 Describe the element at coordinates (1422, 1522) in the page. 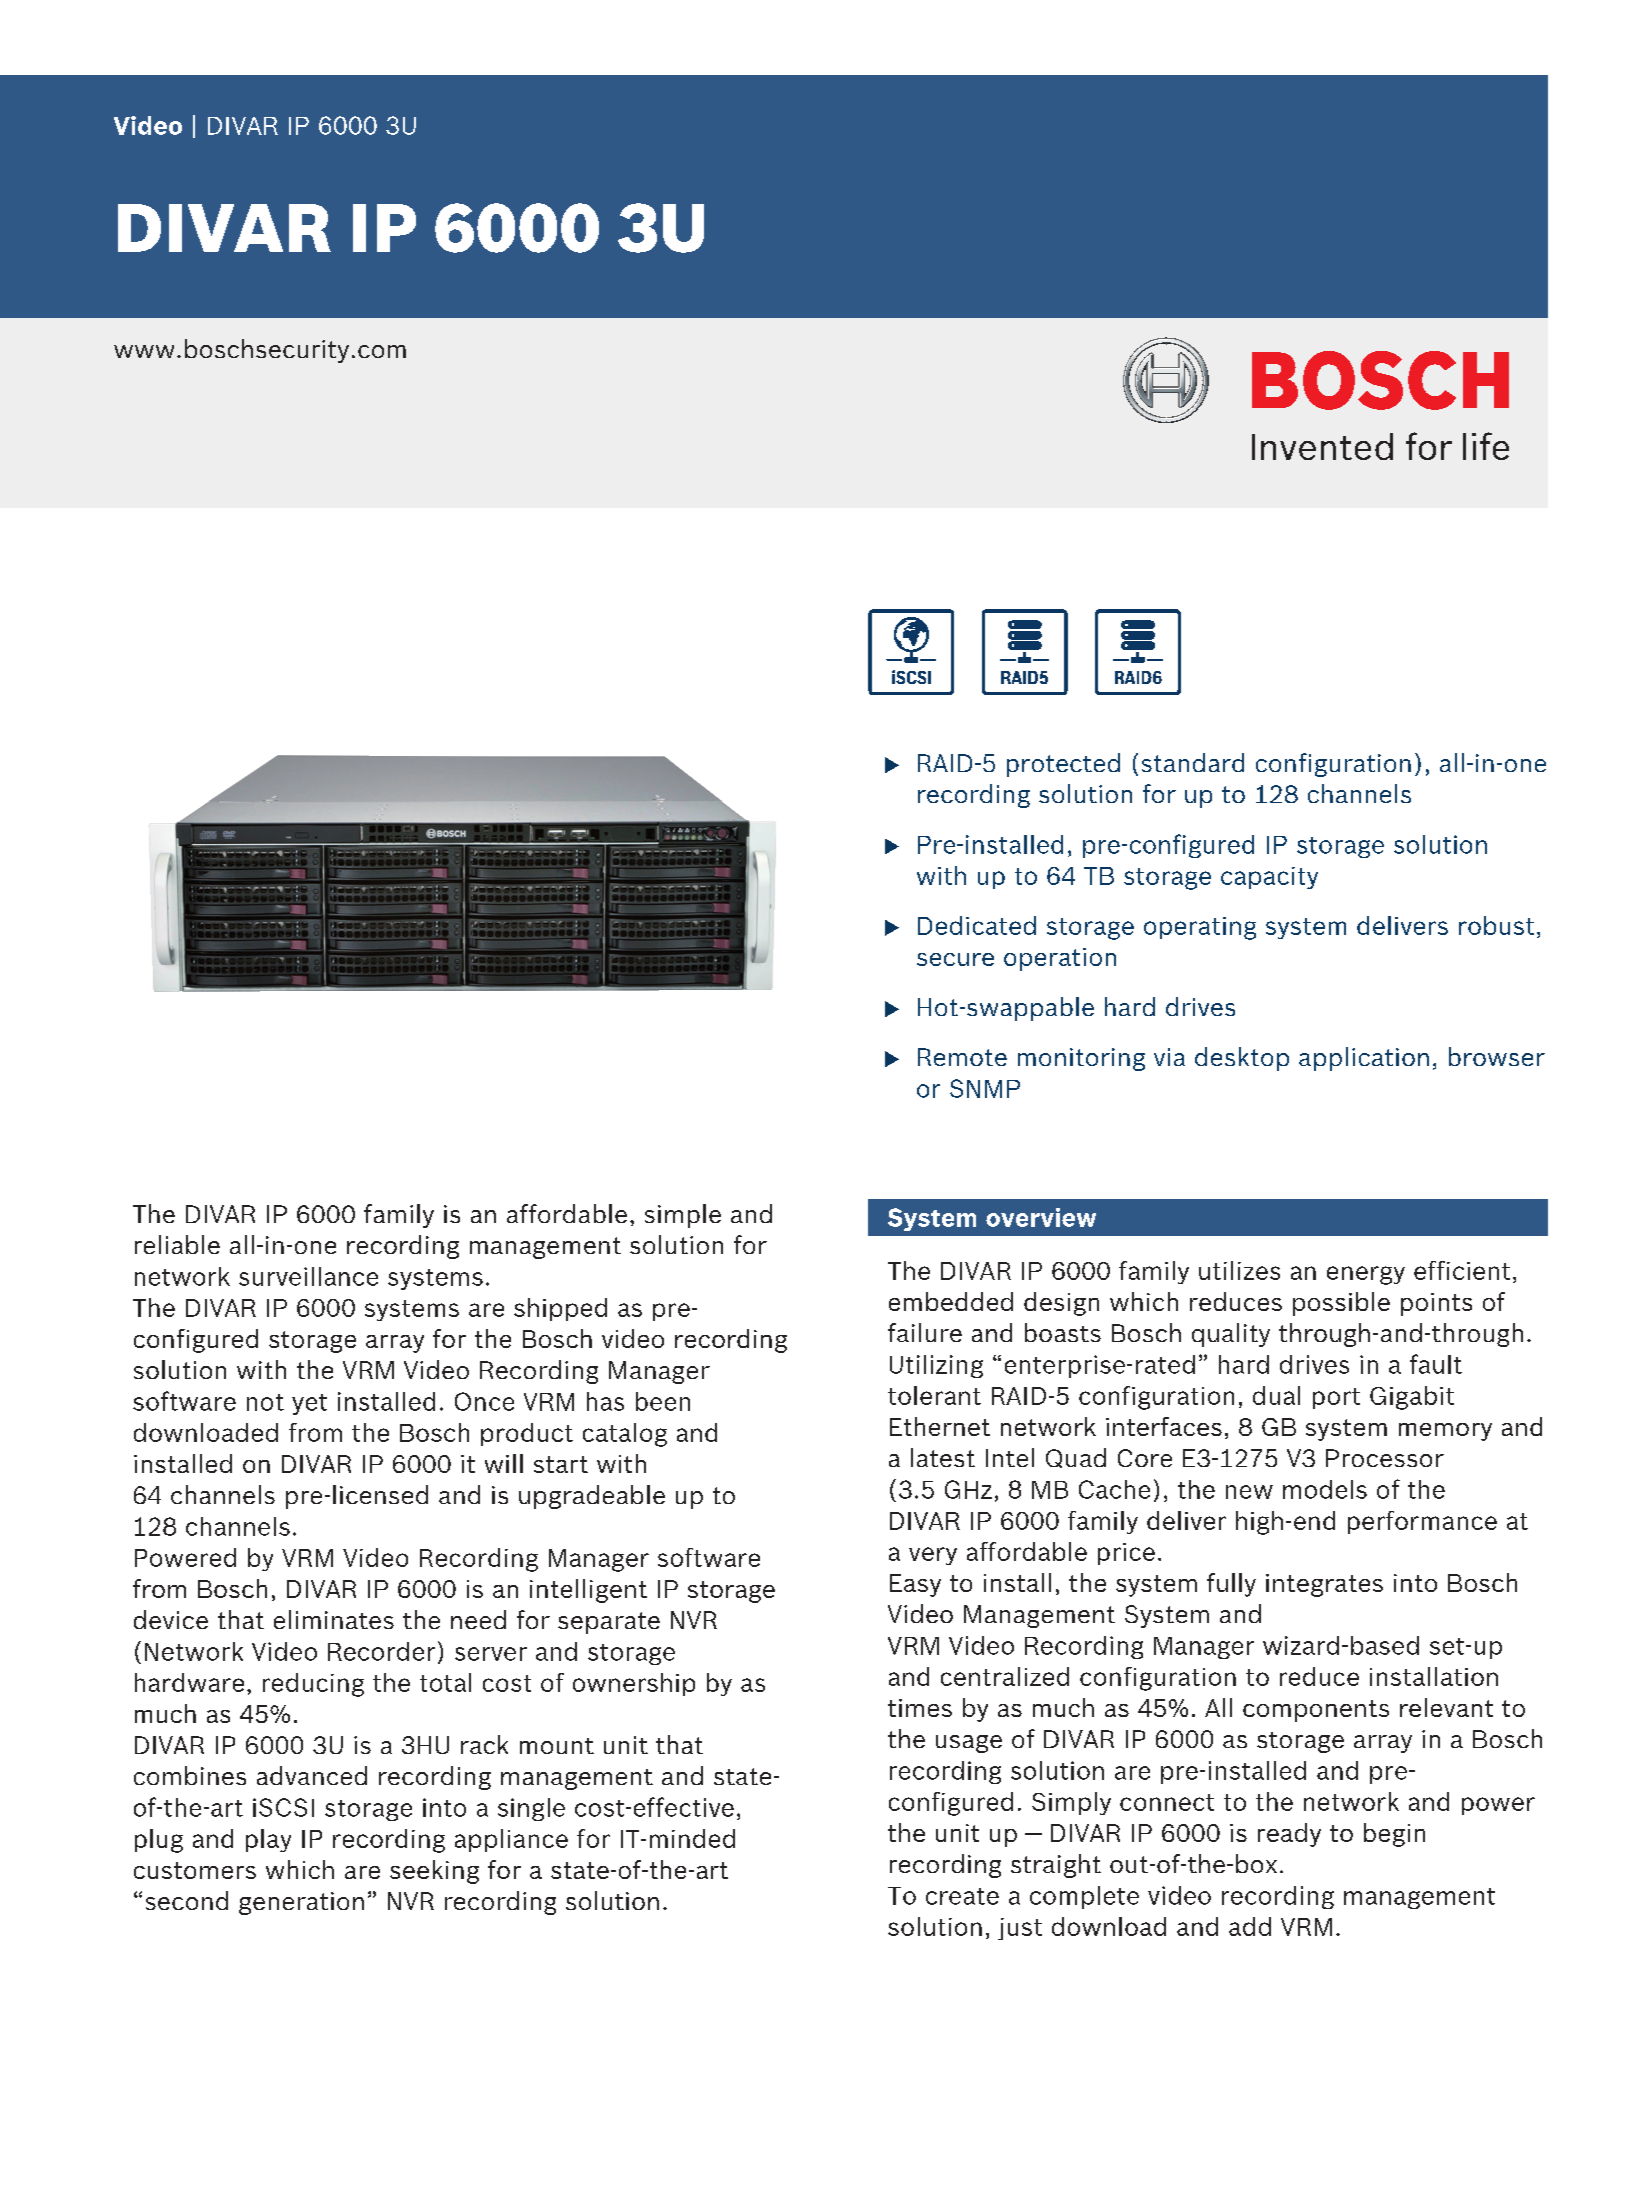

I see `performance` at that location.
